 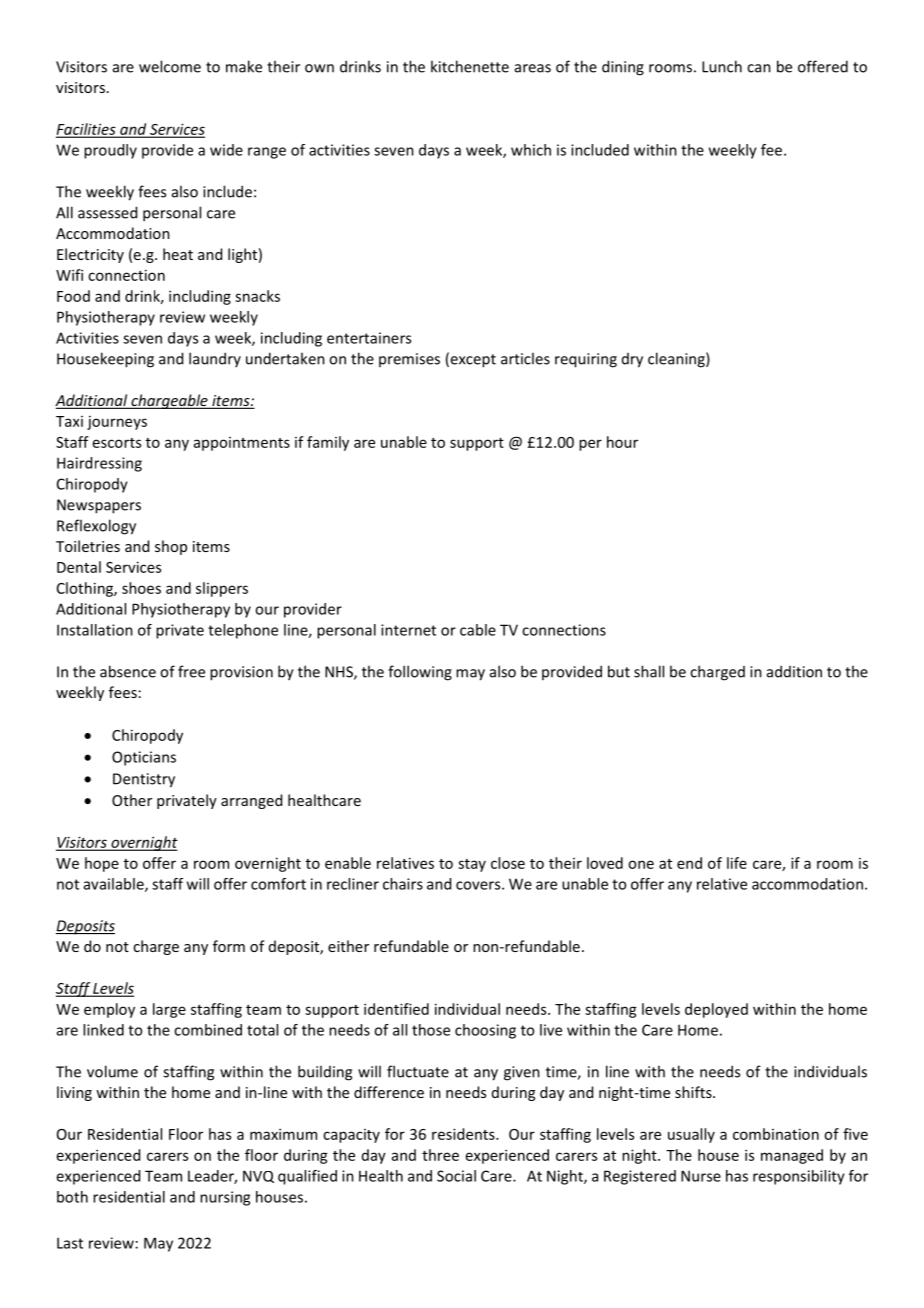 I want to click on welcome, so click(x=170, y=66).
